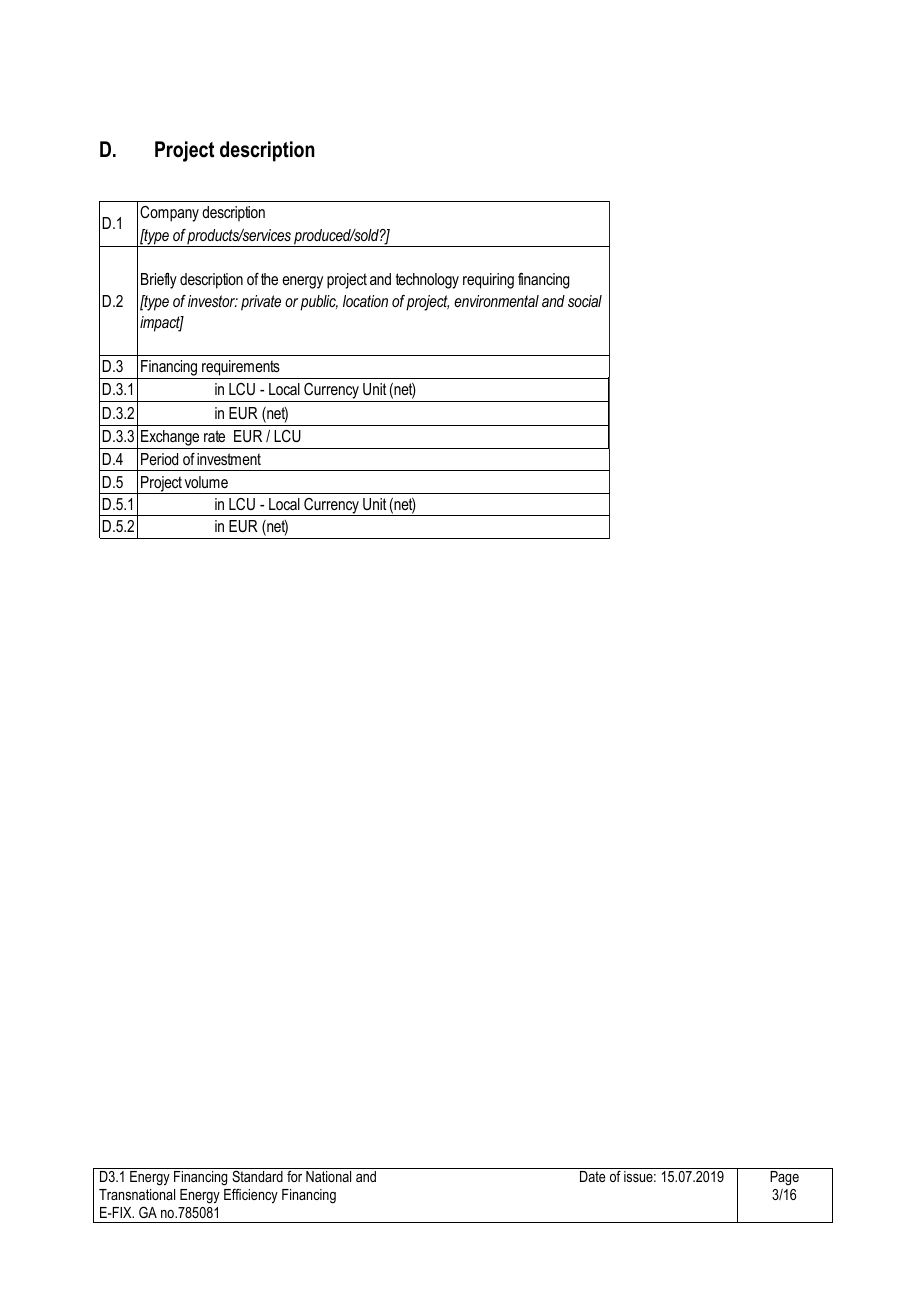  What do you see at coordinates (251, 1195) in the screenshot?
I see `Efficiency` at bounding box center [251, 1195].
